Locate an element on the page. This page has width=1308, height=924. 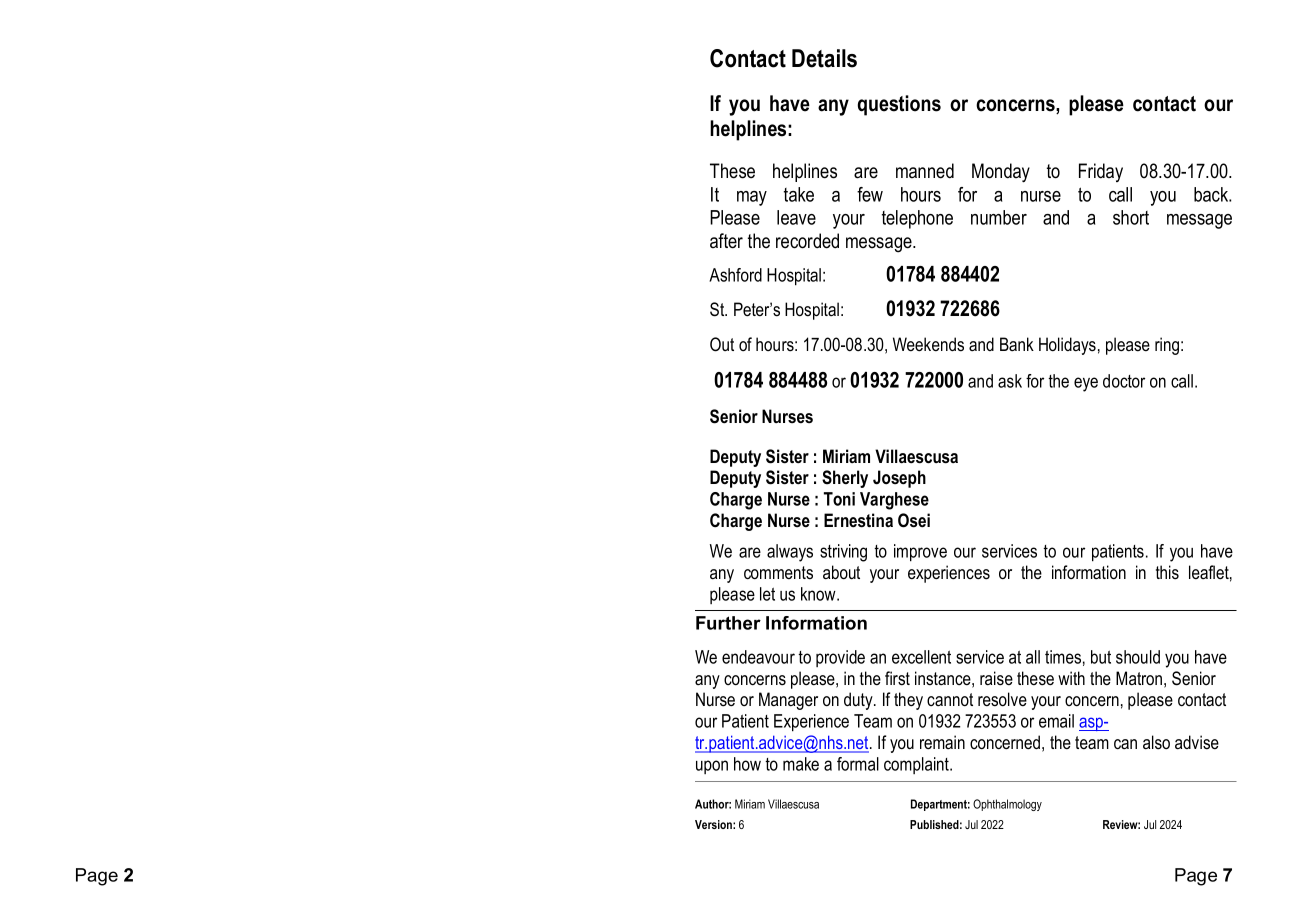
questions is located at coordinates (899, 105).
